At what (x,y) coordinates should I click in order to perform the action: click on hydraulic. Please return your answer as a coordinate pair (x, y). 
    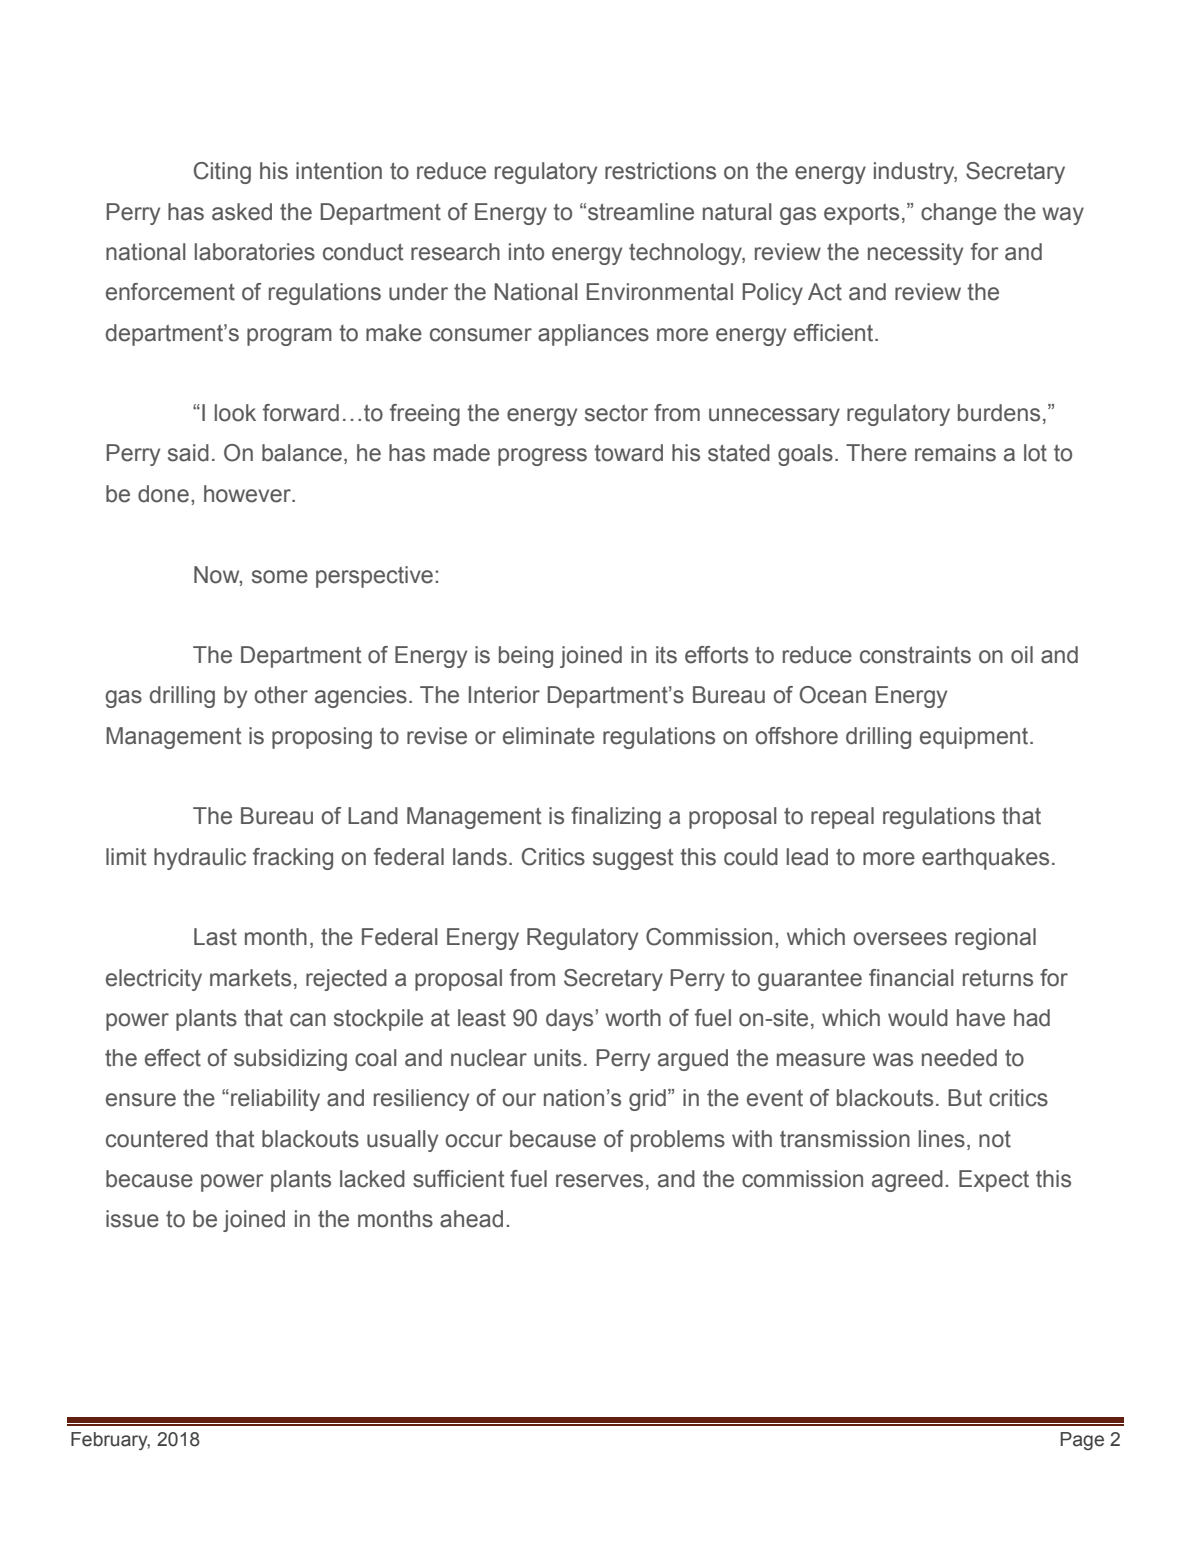
    Looking at the image, I should click on (200, 859).
